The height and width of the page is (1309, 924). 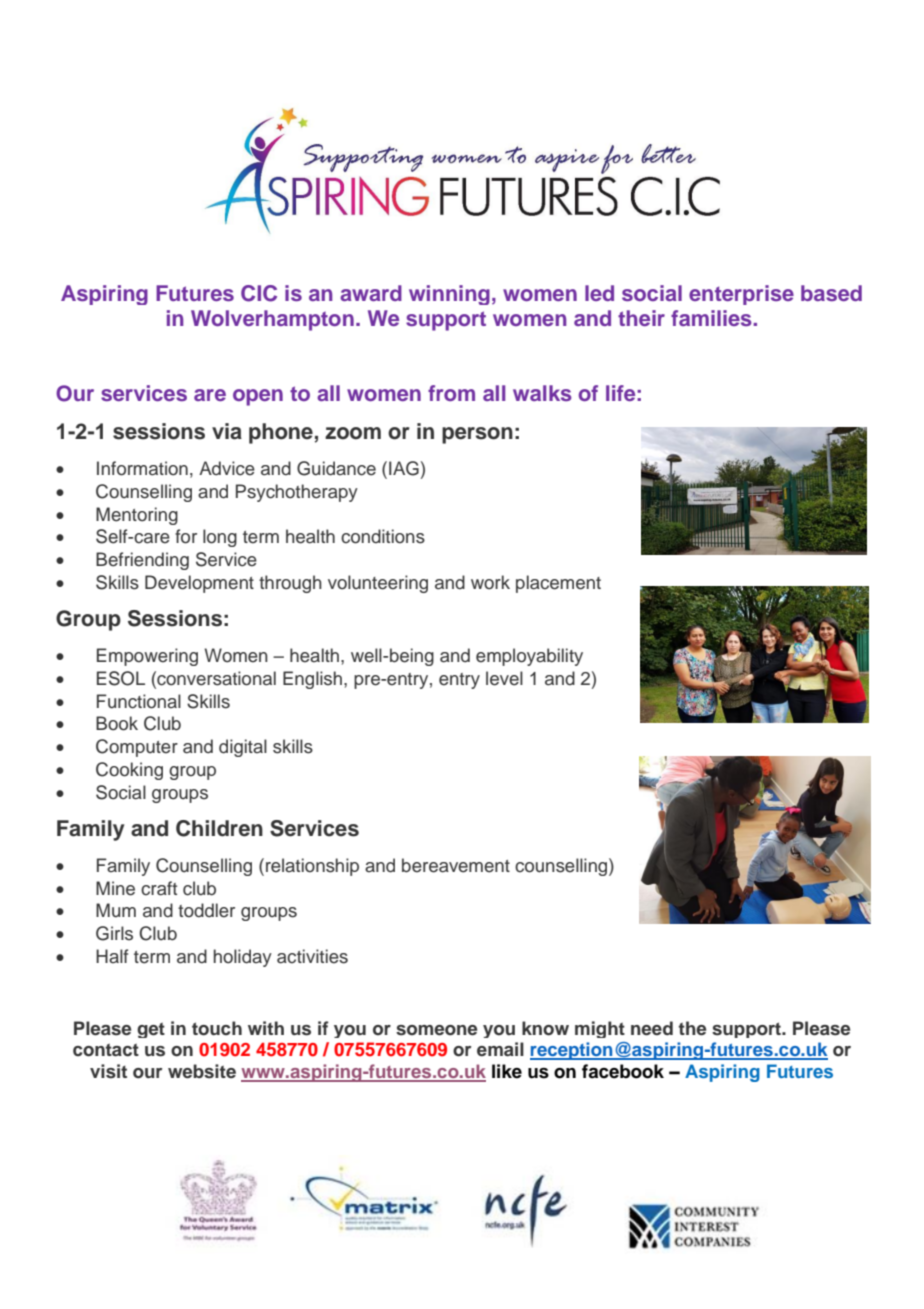 I want to click on employability, so click(x=529, y=657).
